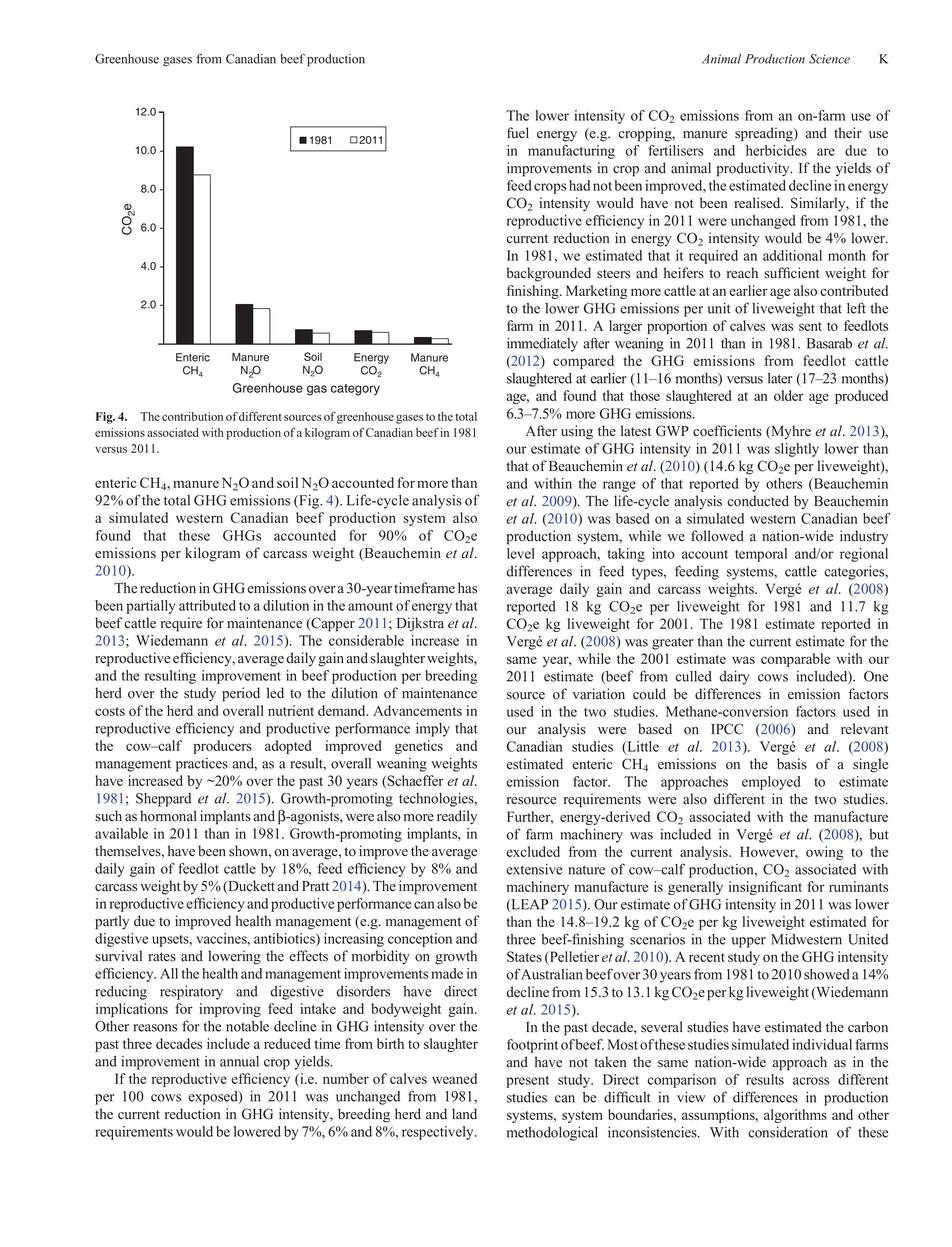 The width and height of the page is (952, 1247). Describe the element at coordinates (795, 1116) in the page. I see `algorithms` at that location.
